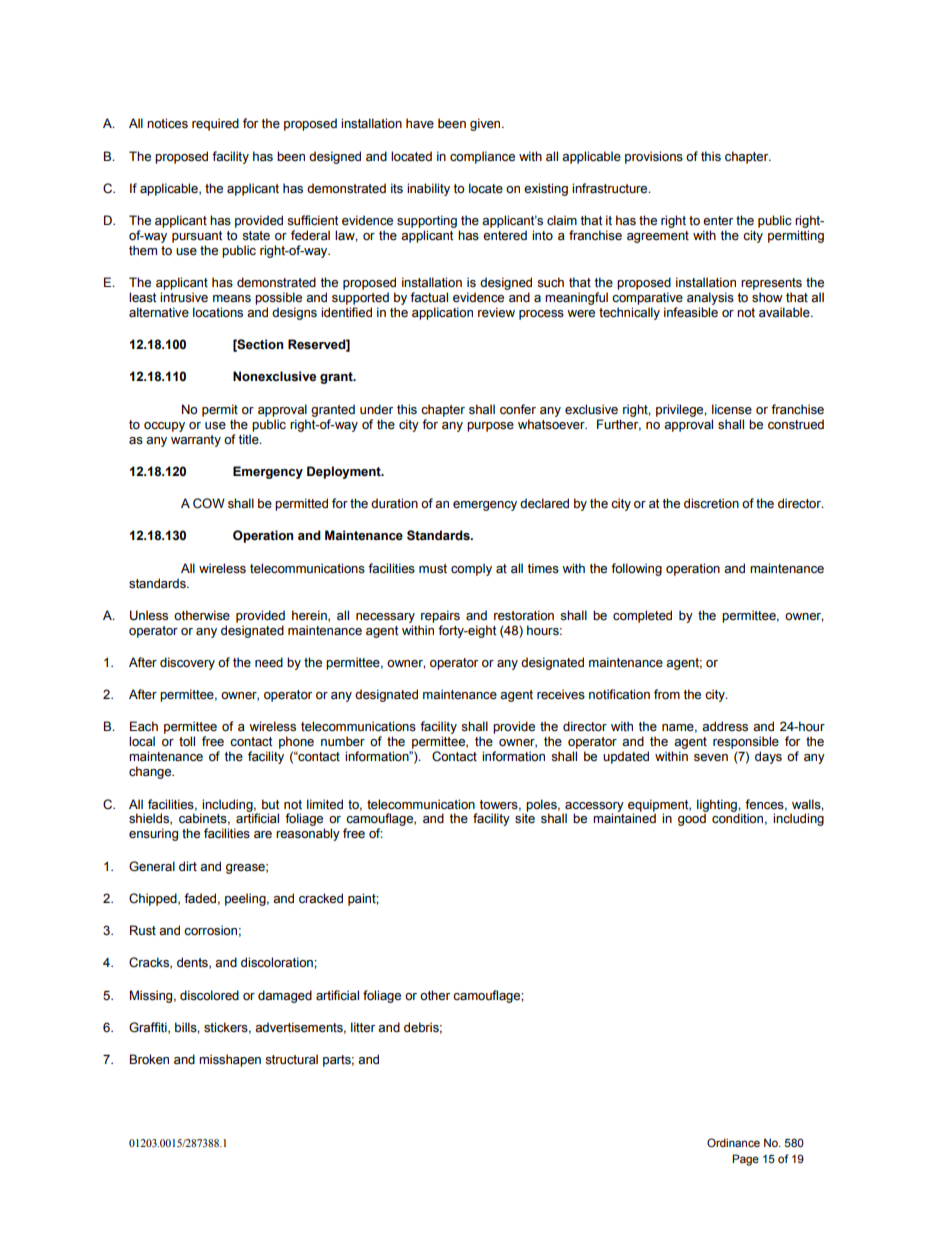 Image resolution: width=952 pixels, height=1233 pixels. What do you see at coordinates (442, 313) in the page?
I see `application` at bounding box center [442, 313].
